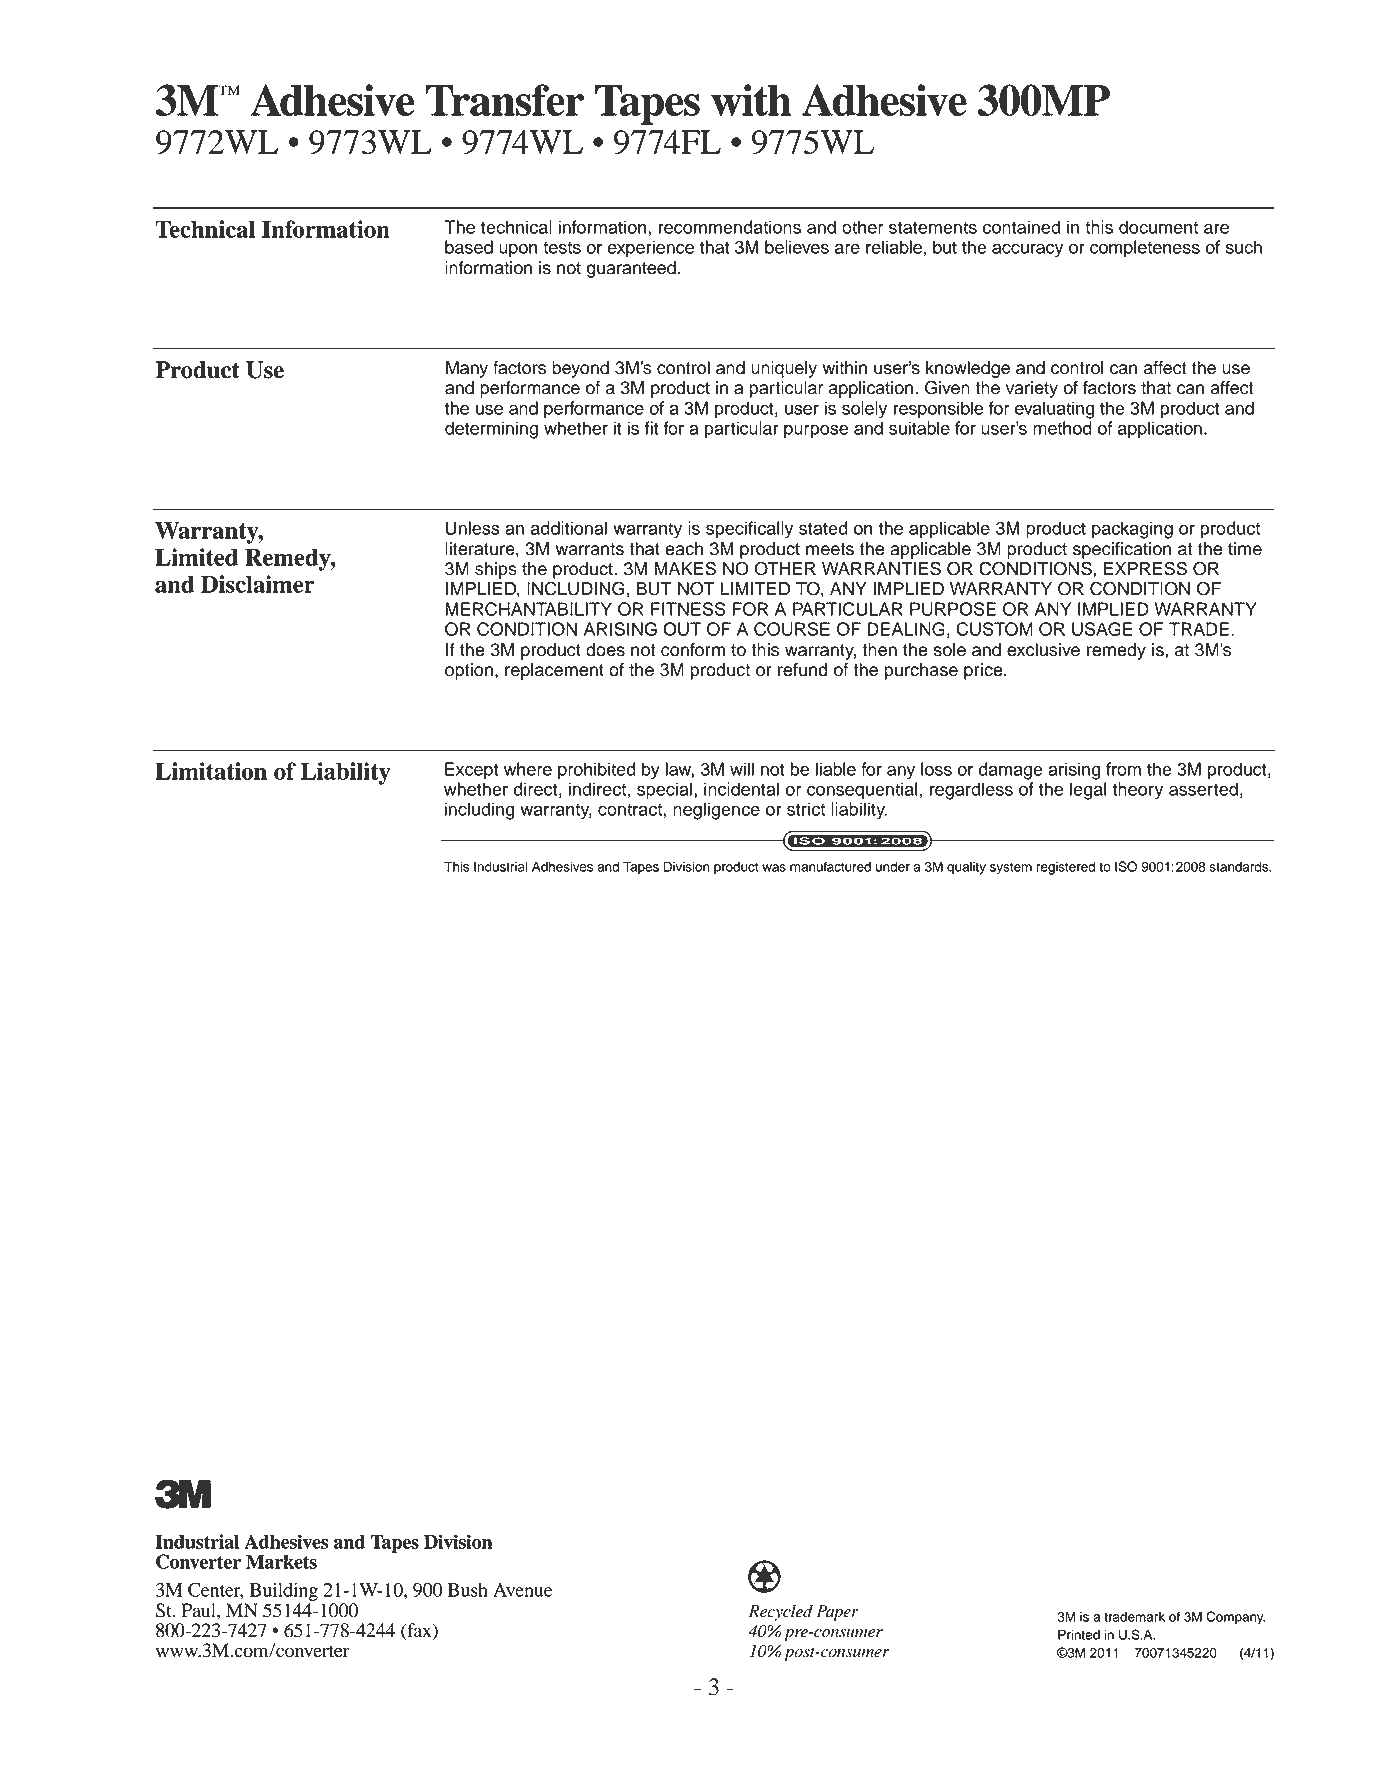 The image size is (1373, 1776). What do you see at coordinates (784, 369) in the image?
I see `uniquely` at bounding box center [784, 369].
